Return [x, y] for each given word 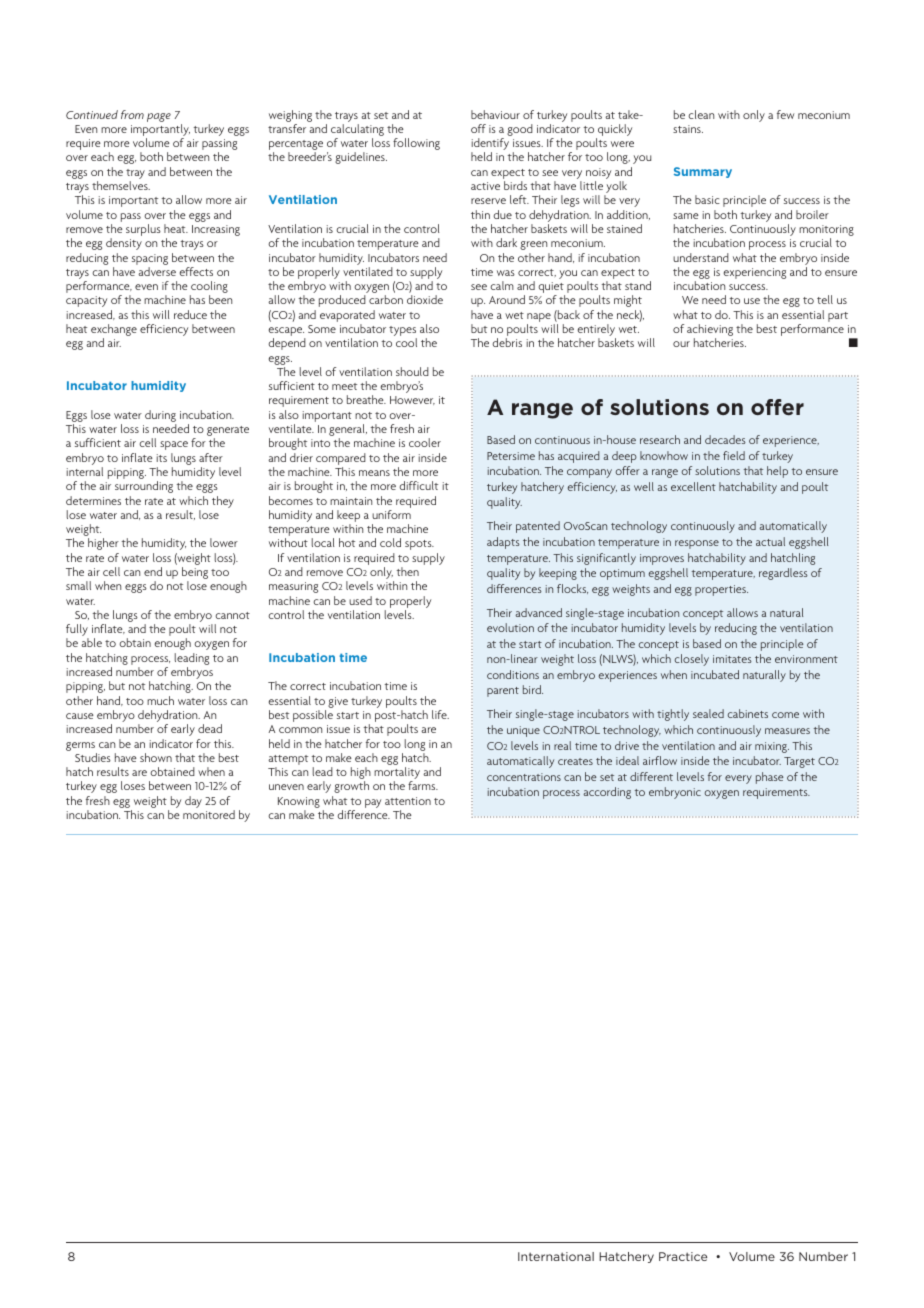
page [159, 117]
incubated [715, 674]
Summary [703, 172]
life [440, 714]
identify [490, 145]
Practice [683, 1256]
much [160, 700]
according [607, 793]
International [556, 1256]
